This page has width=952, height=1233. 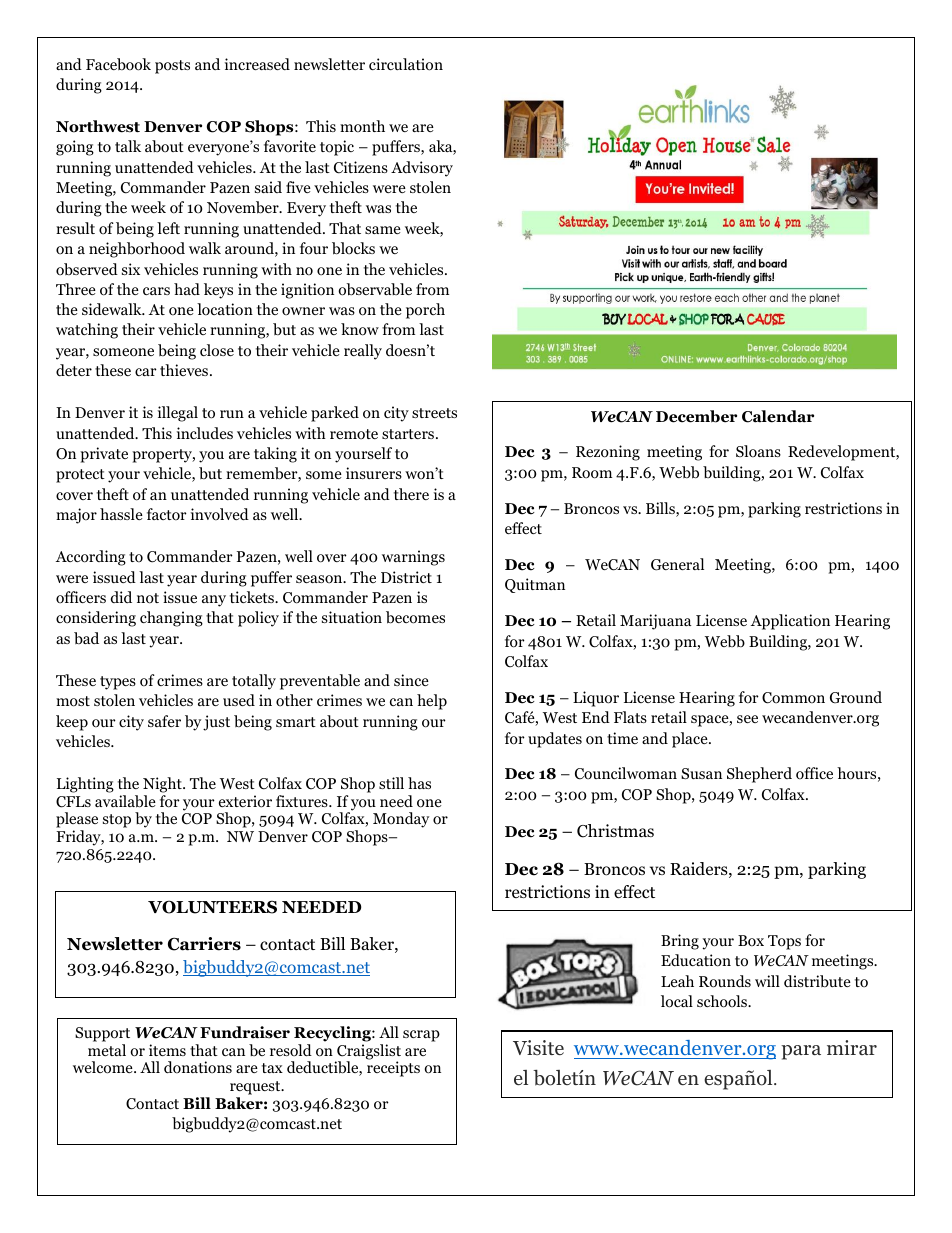 I want to click on posts, so click(x=172, y=67).
